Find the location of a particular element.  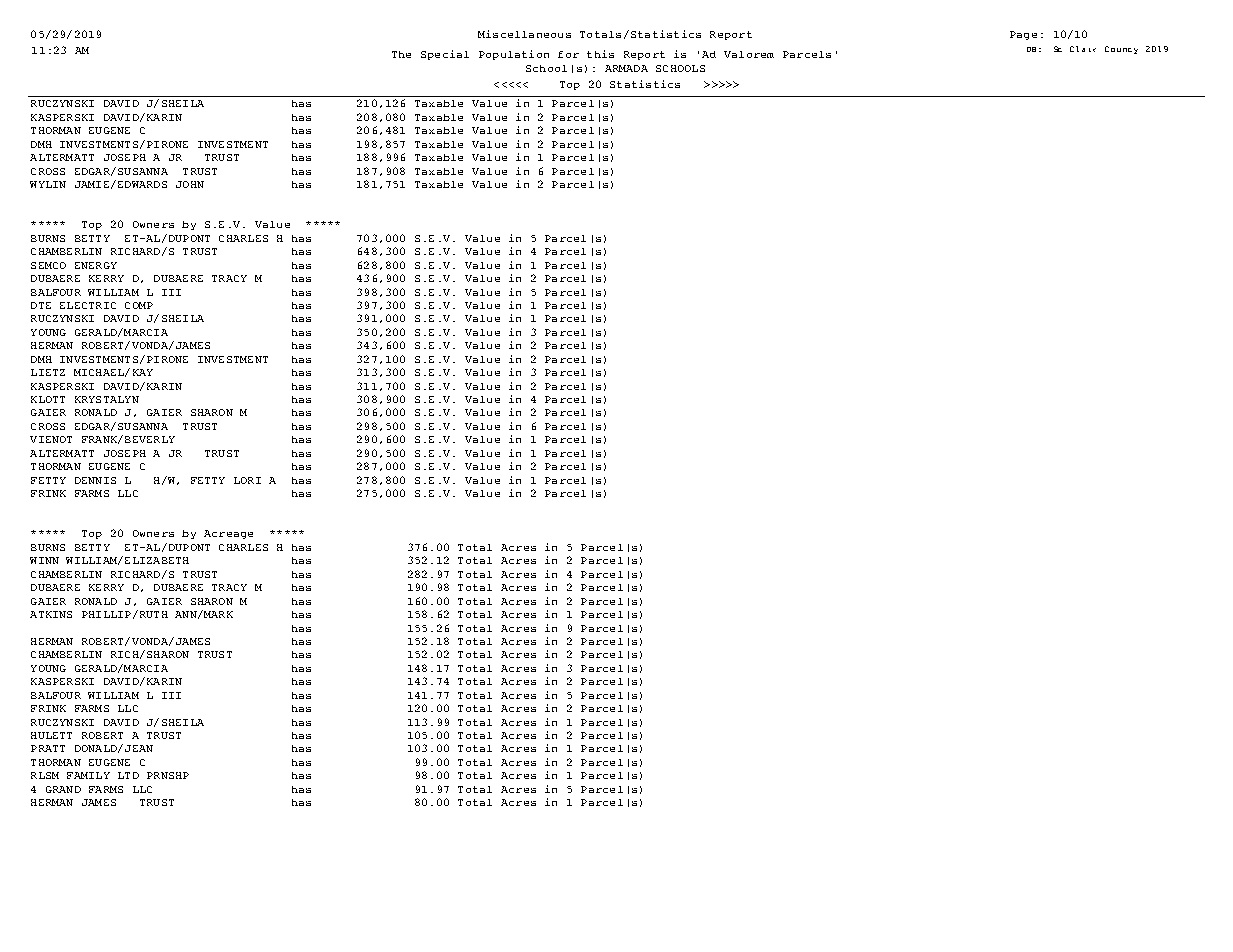

The is located at coordinates (401, 54).
